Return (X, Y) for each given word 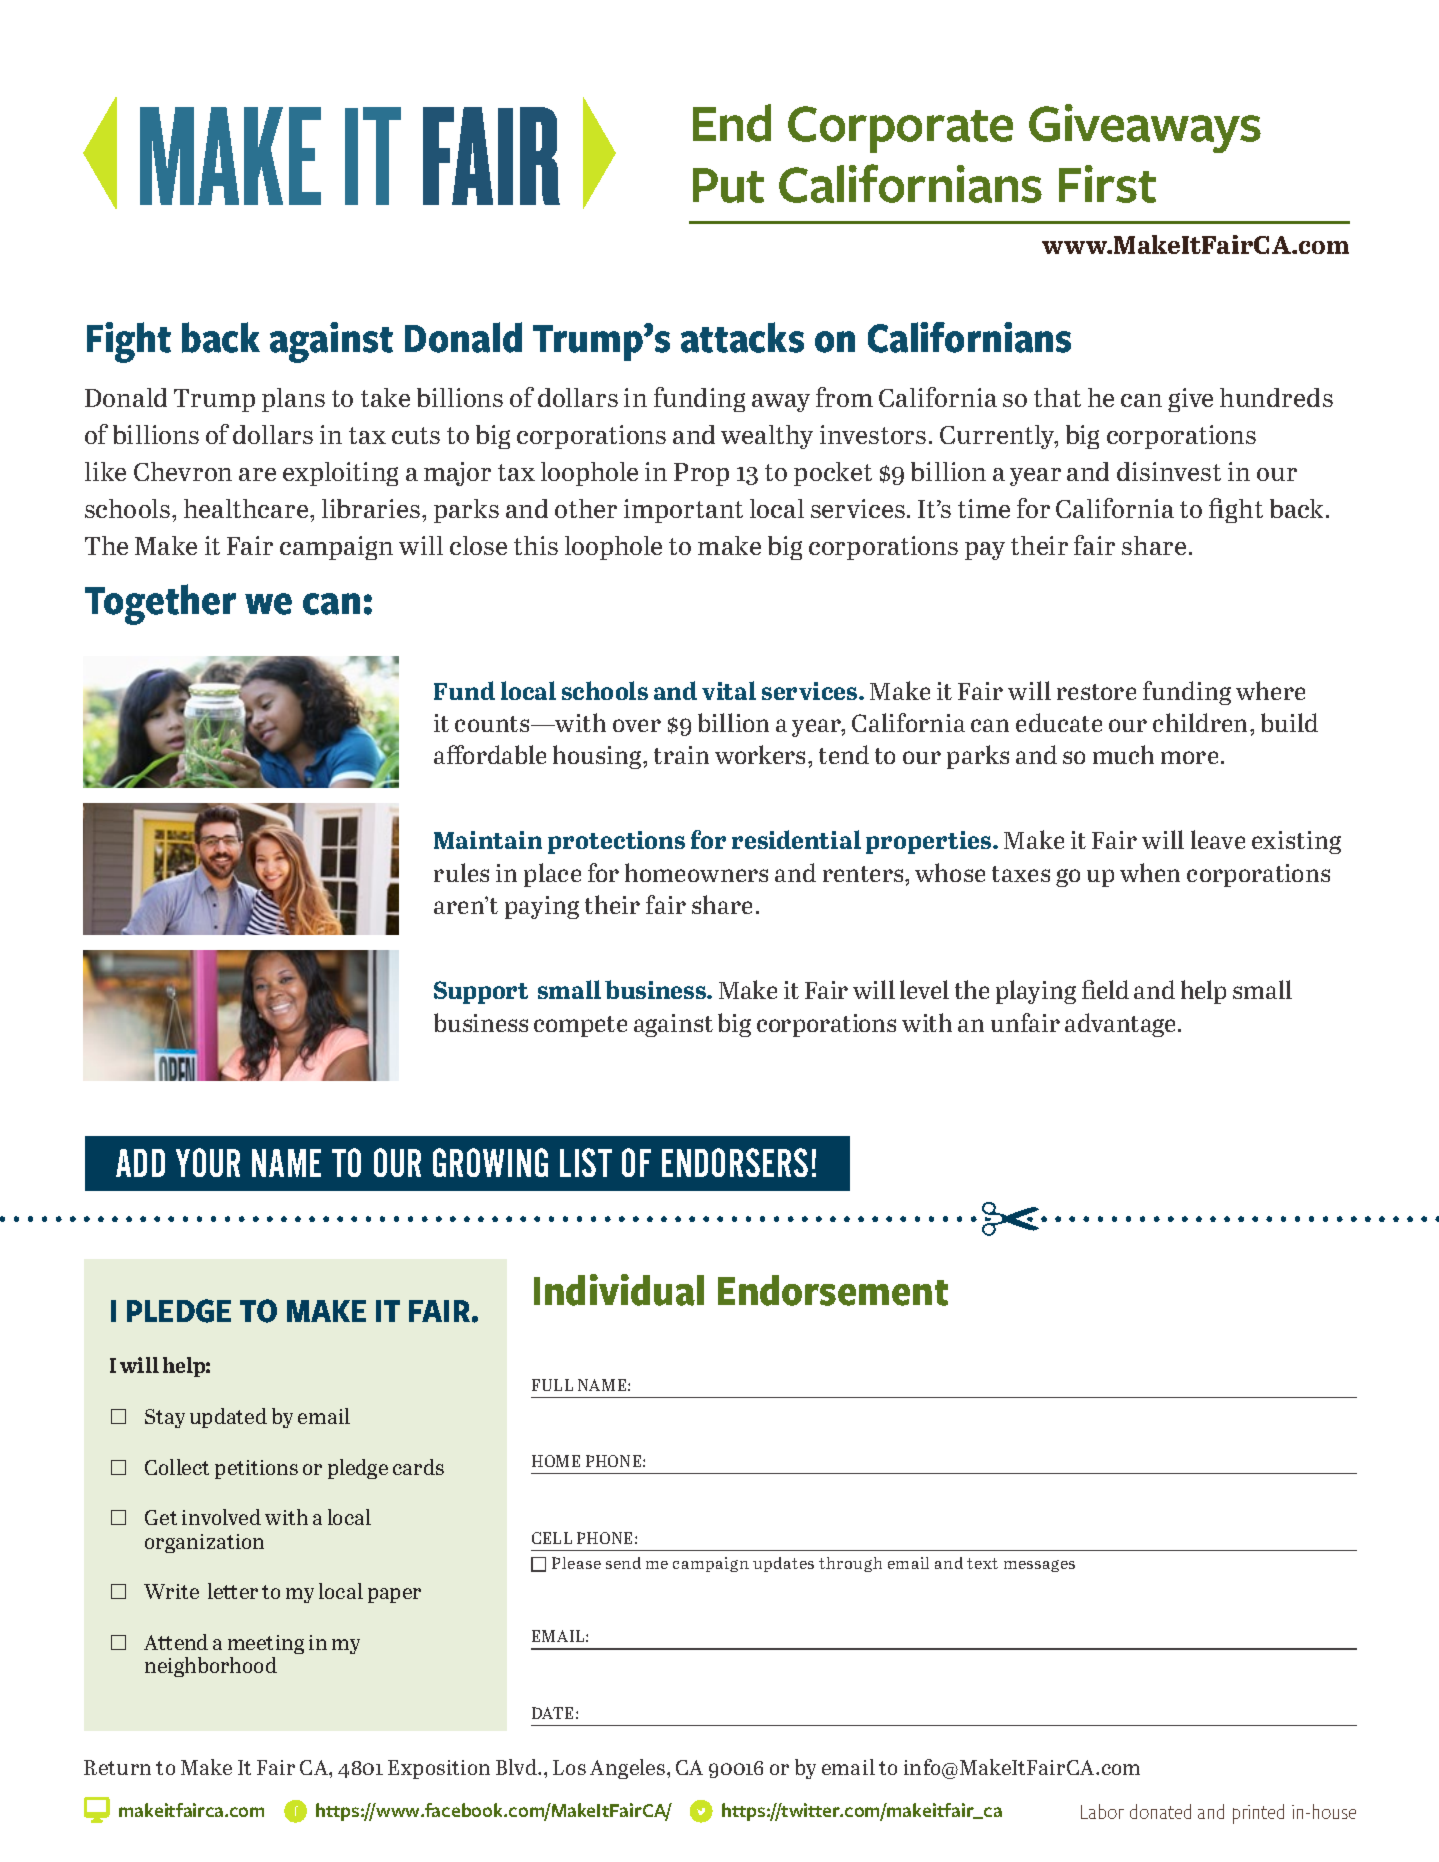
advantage (1120, 1025)
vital (729, 690)
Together (160, 604)
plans (293, 400)
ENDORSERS (735, 1162)
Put (728, 185)
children (1202, 722)
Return (117, 1767)
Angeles (629, 1769)
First (1107, 184)
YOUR (208, 1162)
